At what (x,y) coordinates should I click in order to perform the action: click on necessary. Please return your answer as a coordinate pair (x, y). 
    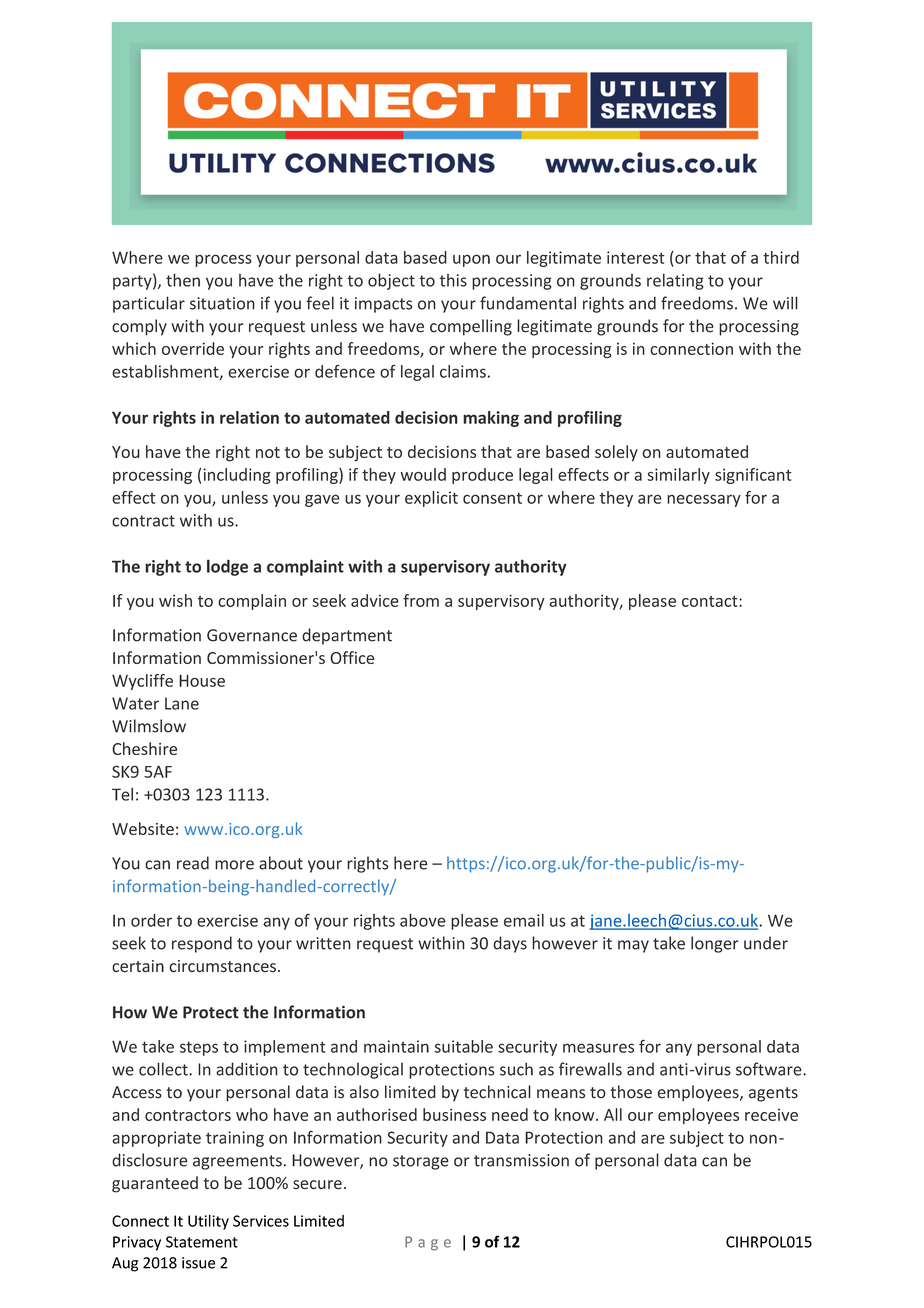
    Looking at the image, I should click on (704, 500).
